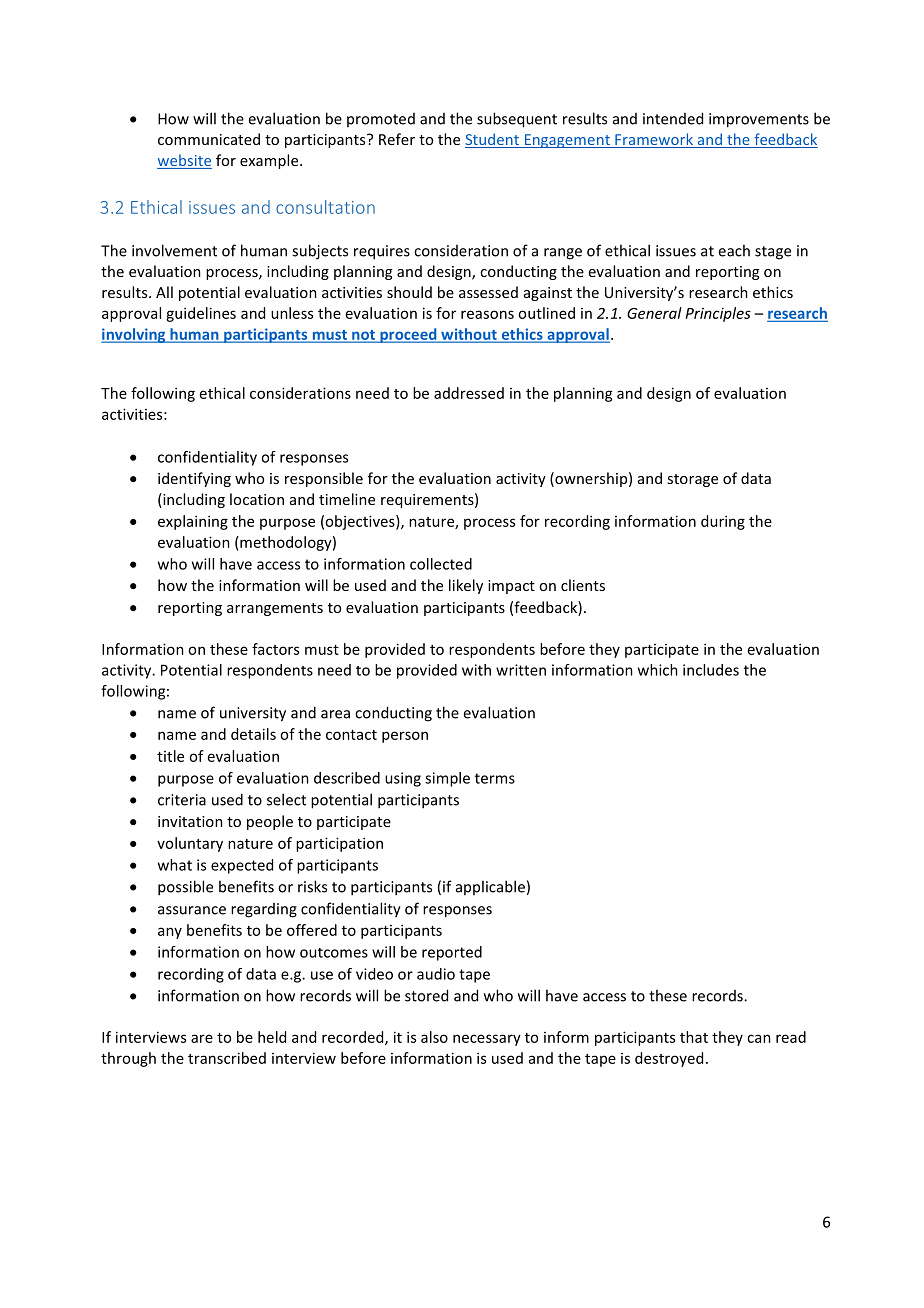  Describe the element at coordinates (673, 118) in the image. I see `intended` at that location.
